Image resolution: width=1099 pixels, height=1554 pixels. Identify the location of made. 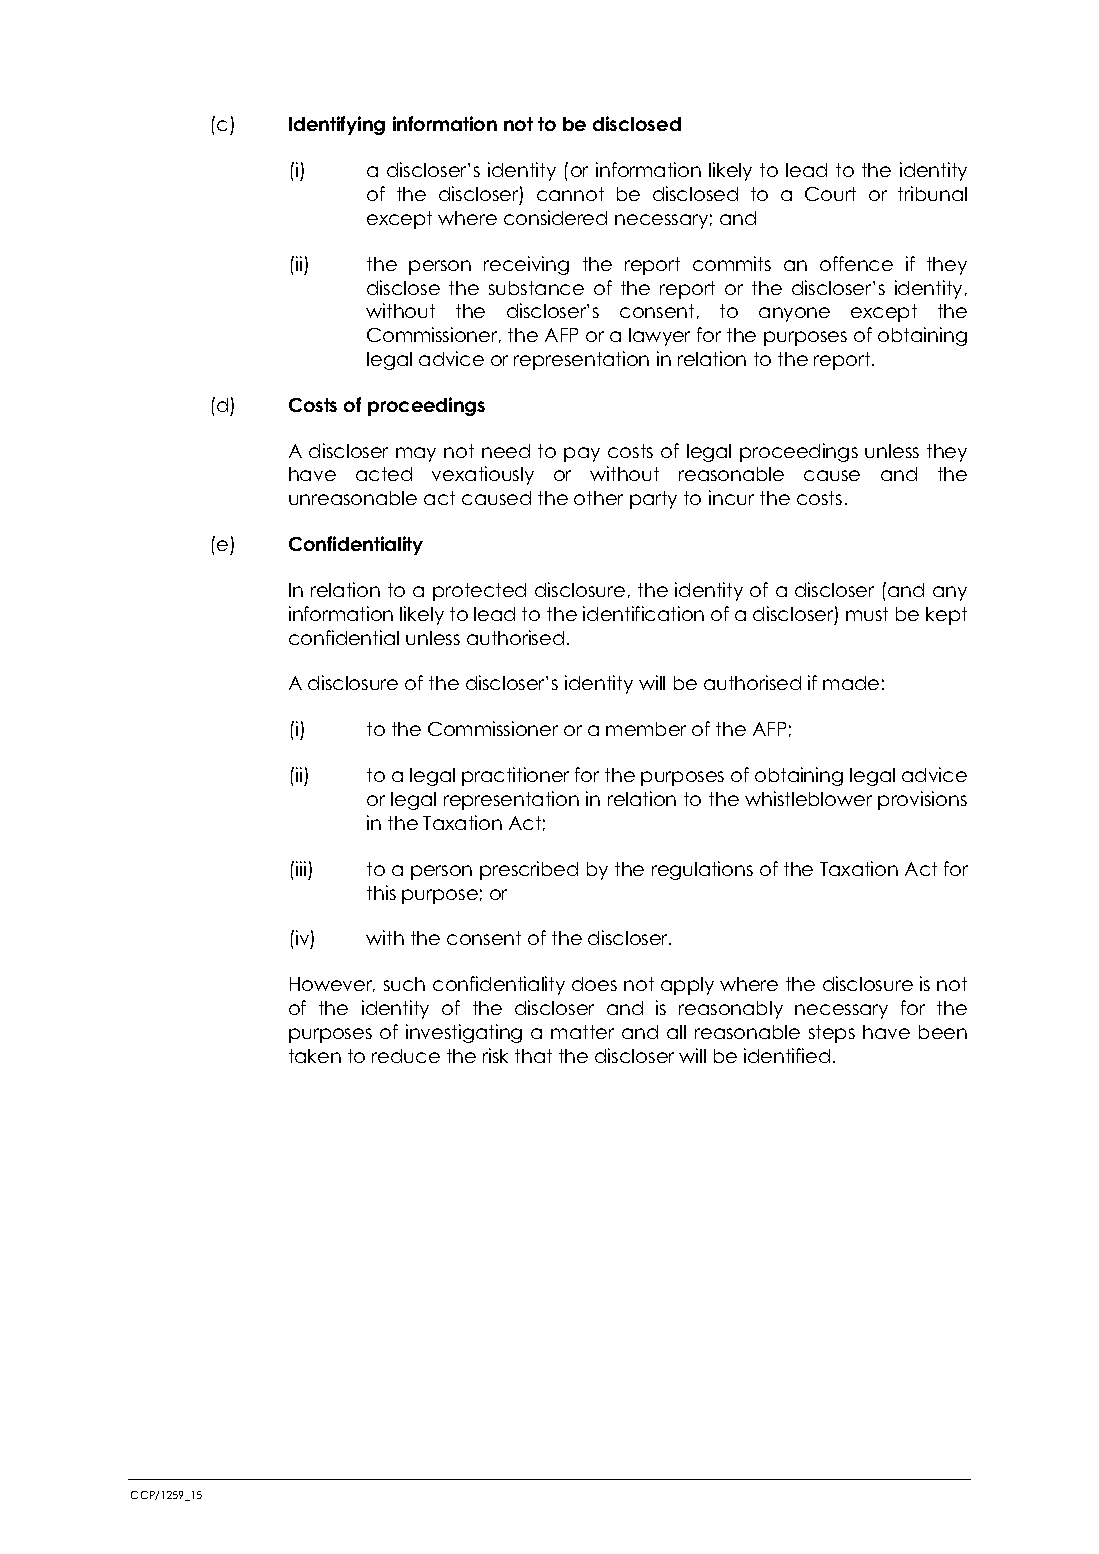
(851, 683).
